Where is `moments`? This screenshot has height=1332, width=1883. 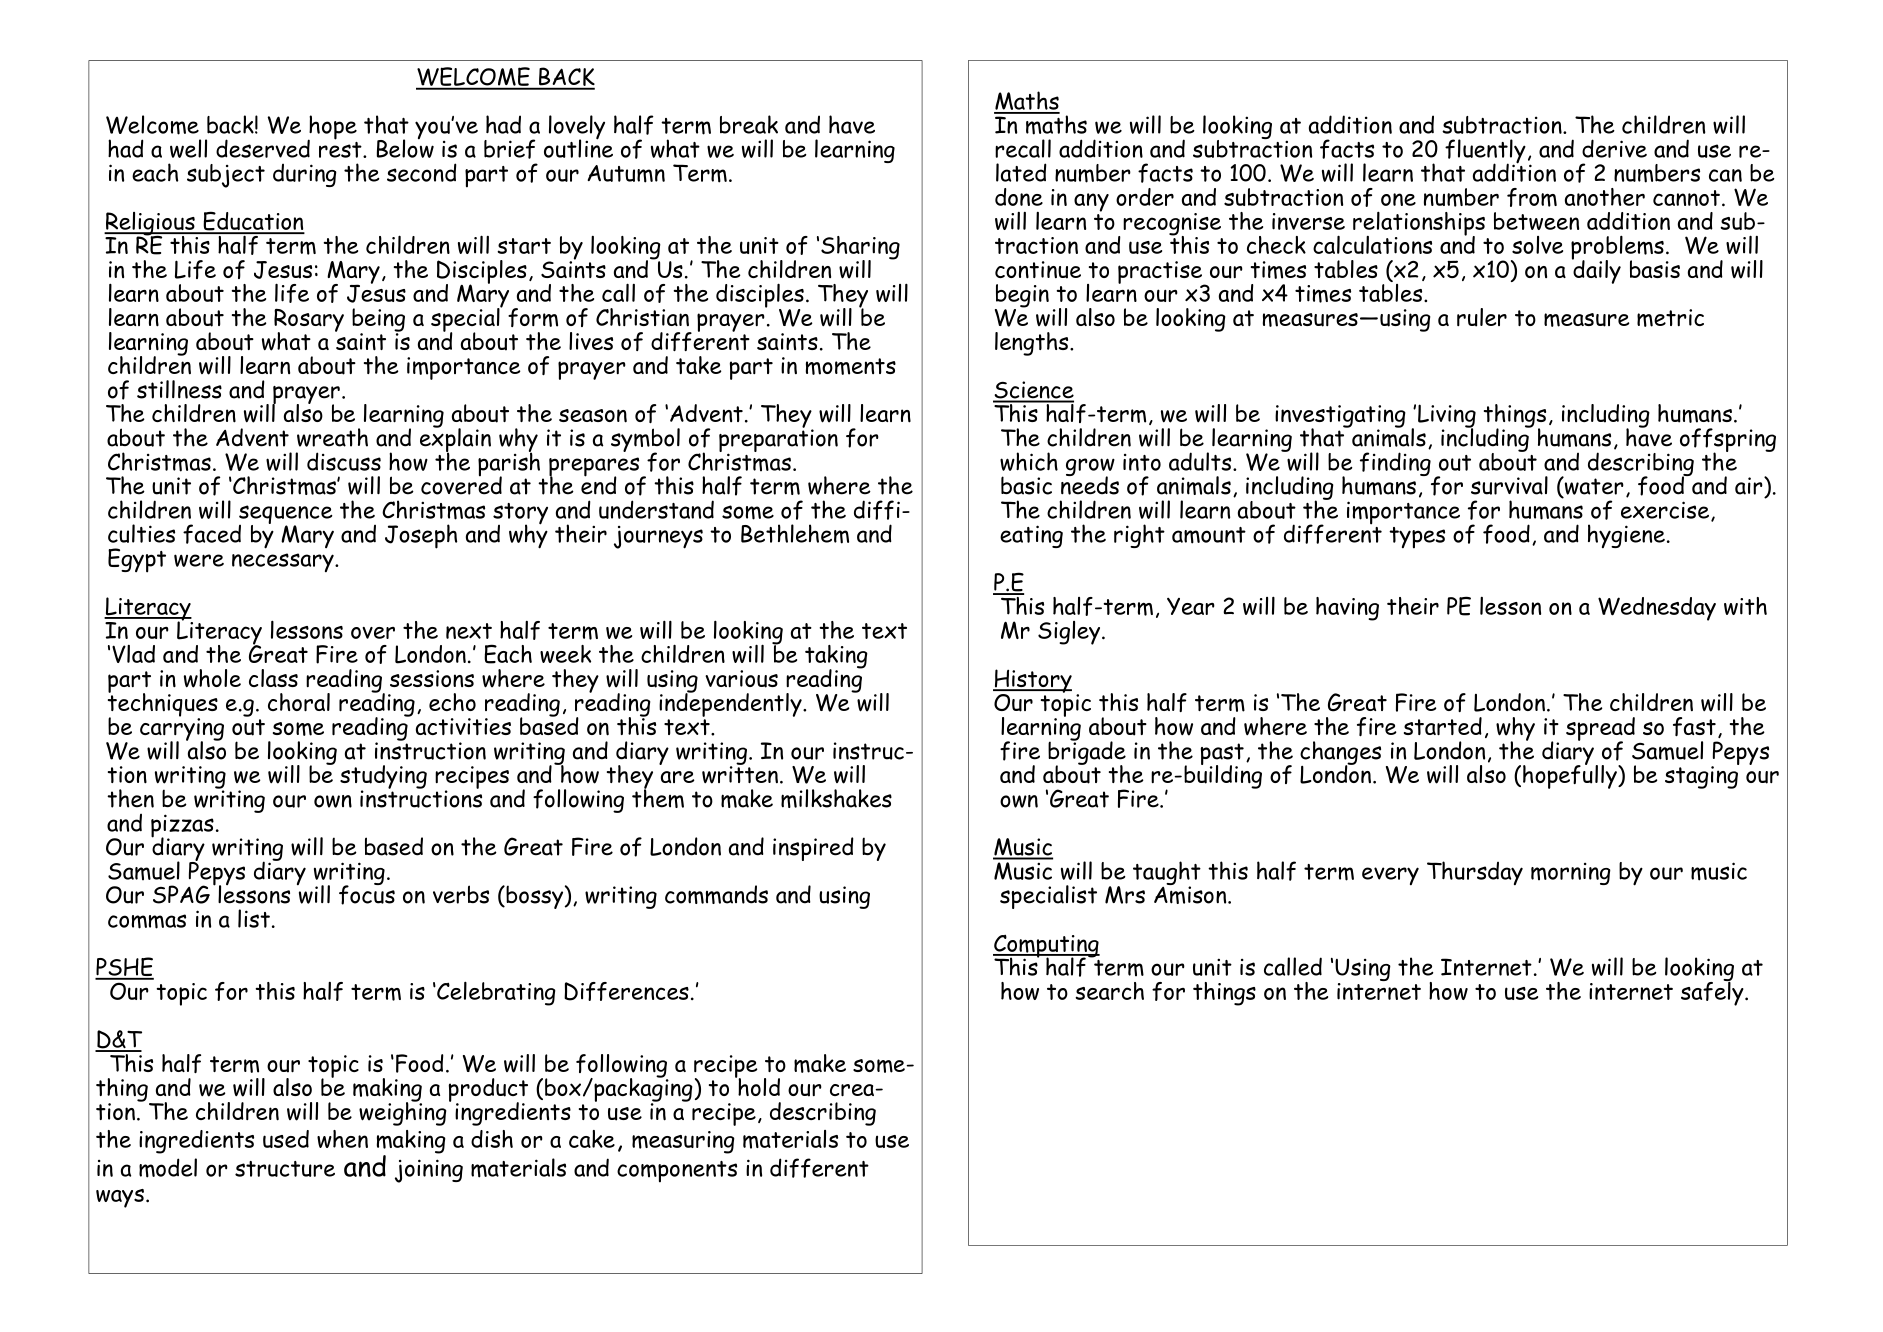
moments is located at coordinates (851, 366).
